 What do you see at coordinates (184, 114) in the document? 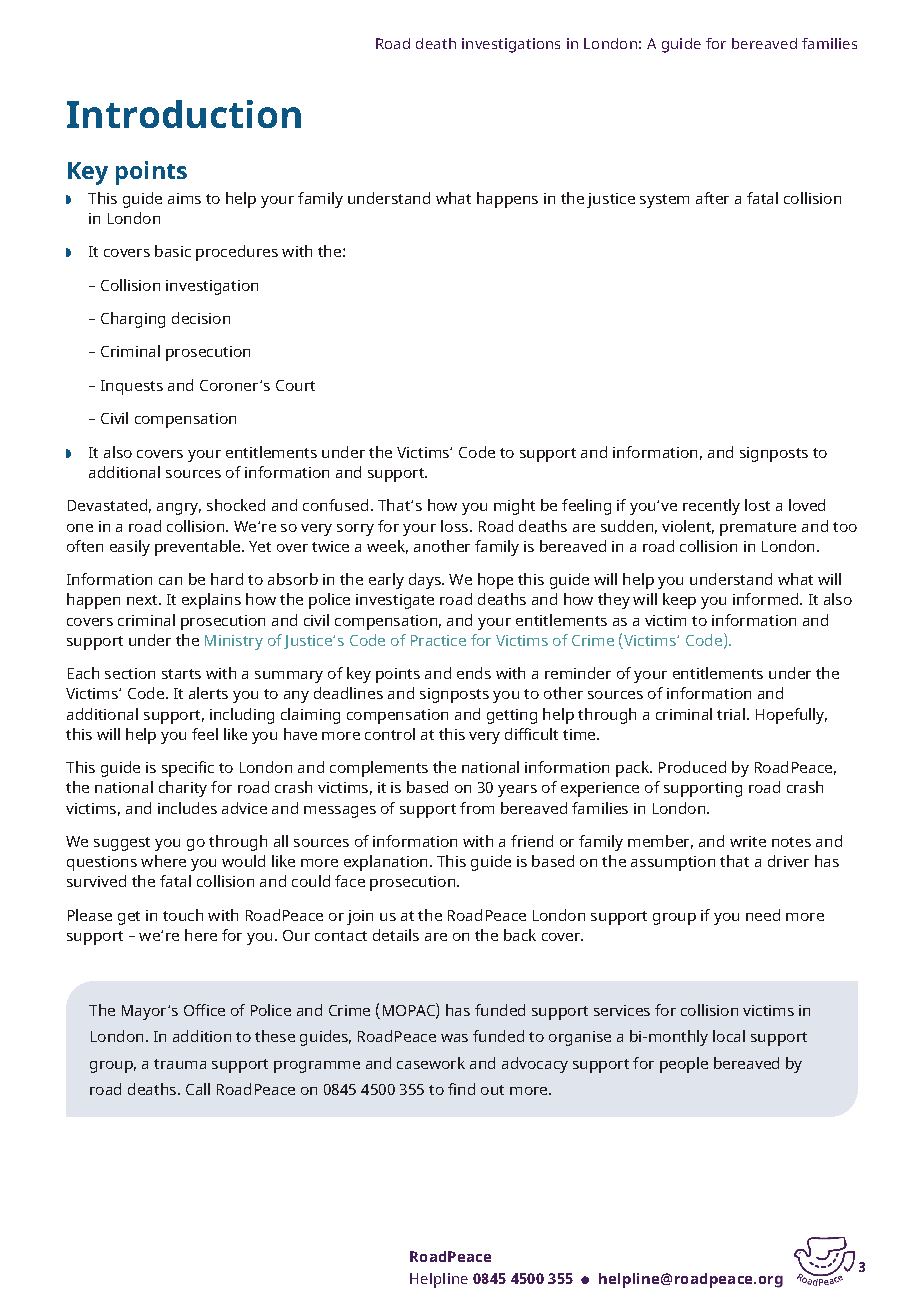
I see `Introduction` at bounding box center [184, 114].
